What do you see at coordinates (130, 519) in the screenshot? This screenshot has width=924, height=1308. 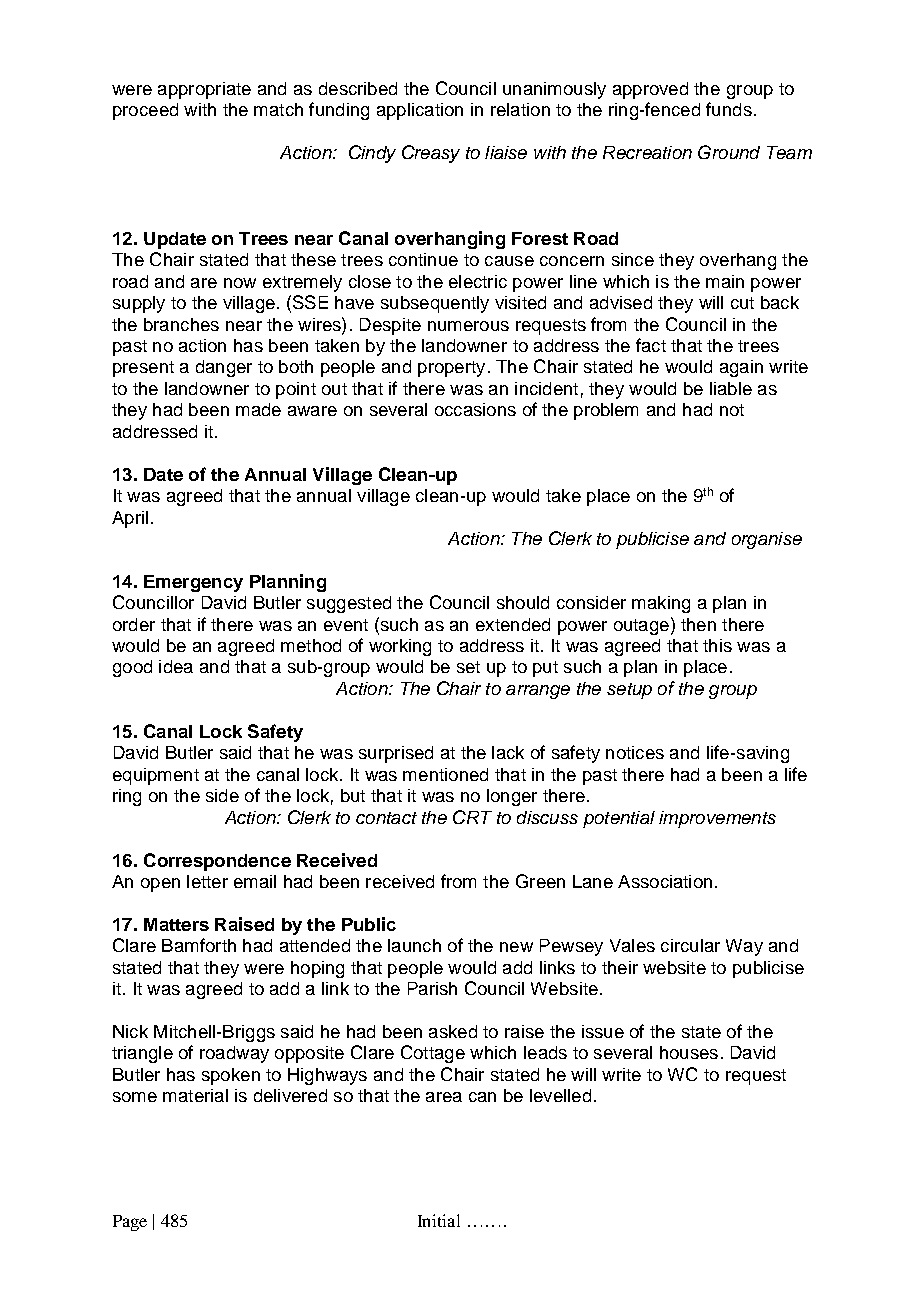 I see `April` at bounding box center [130, 519].
